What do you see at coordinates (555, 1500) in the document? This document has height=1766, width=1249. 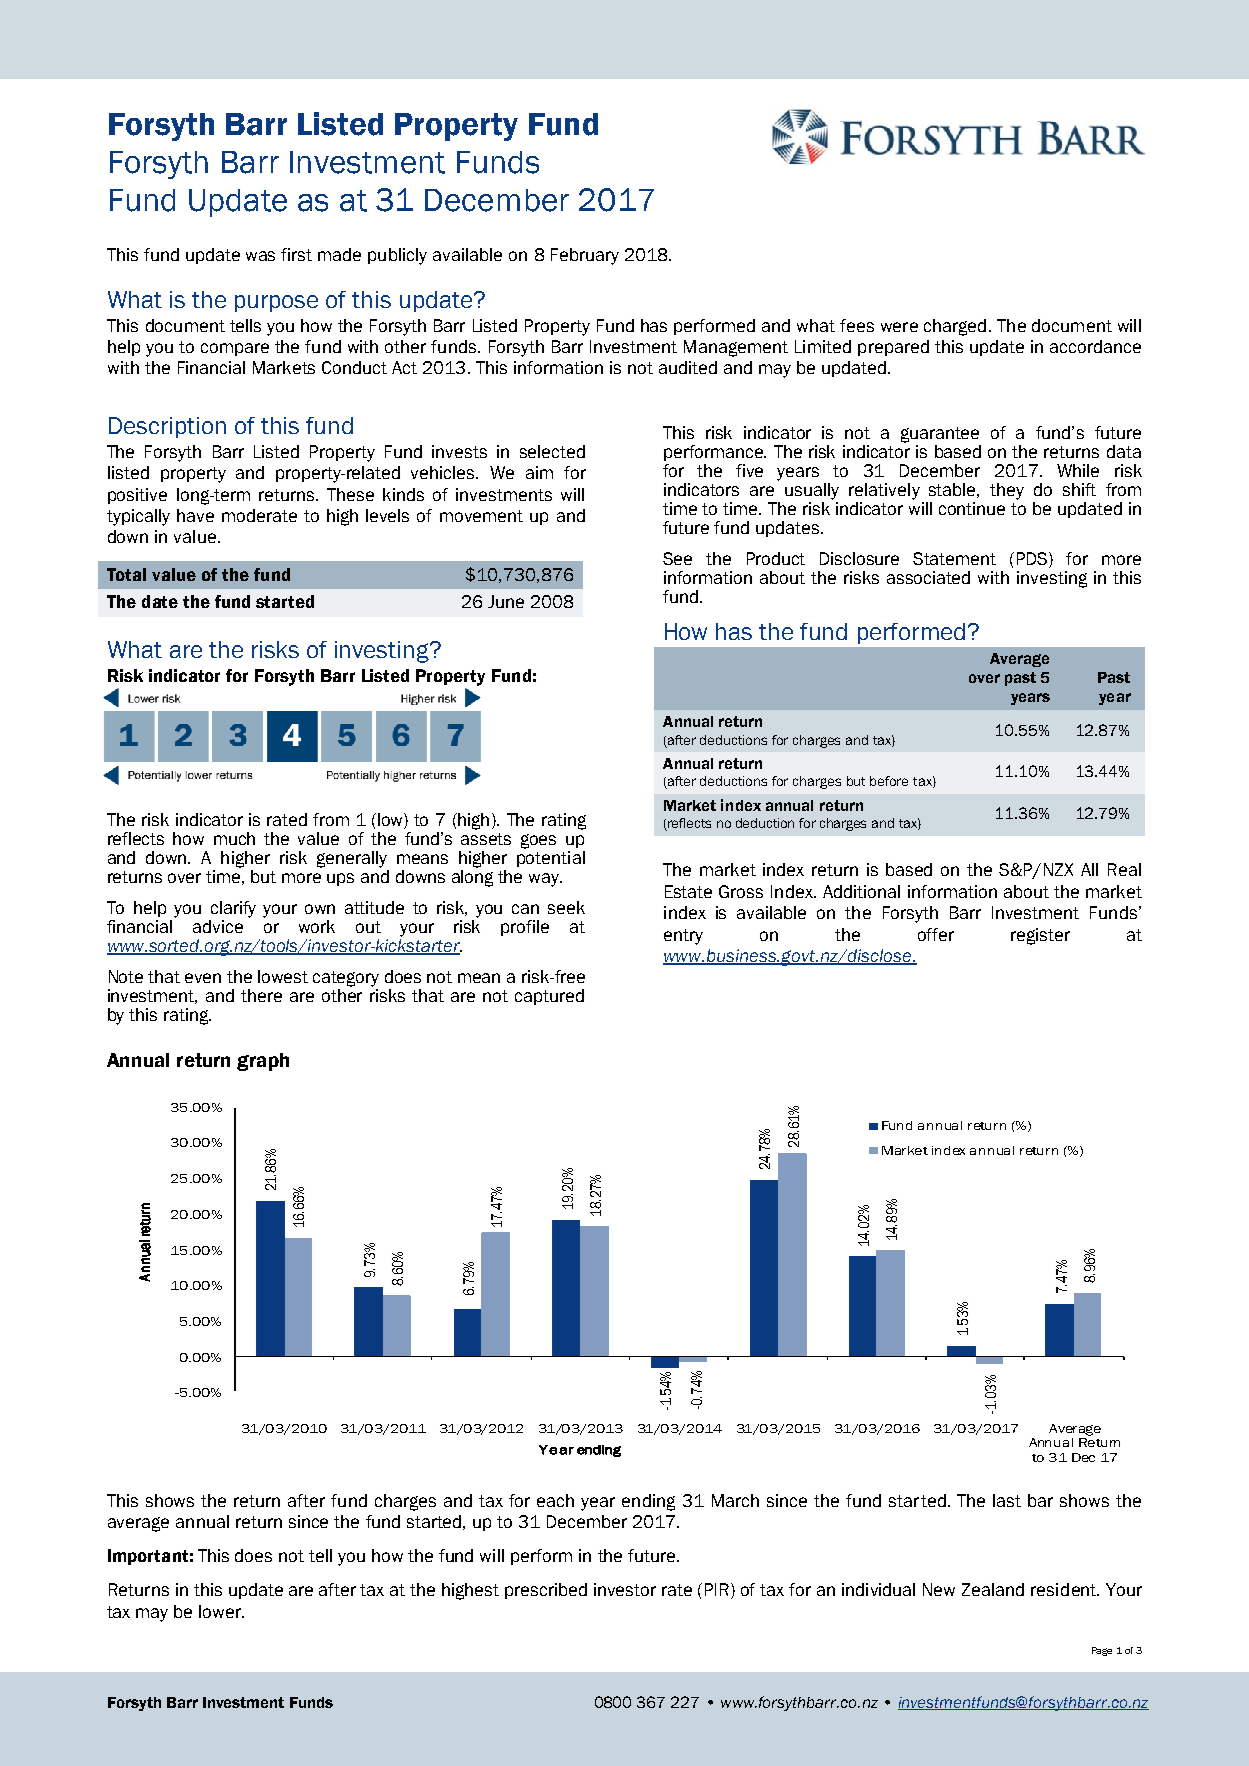 I see `each` at bounding box center [555, 1500].
